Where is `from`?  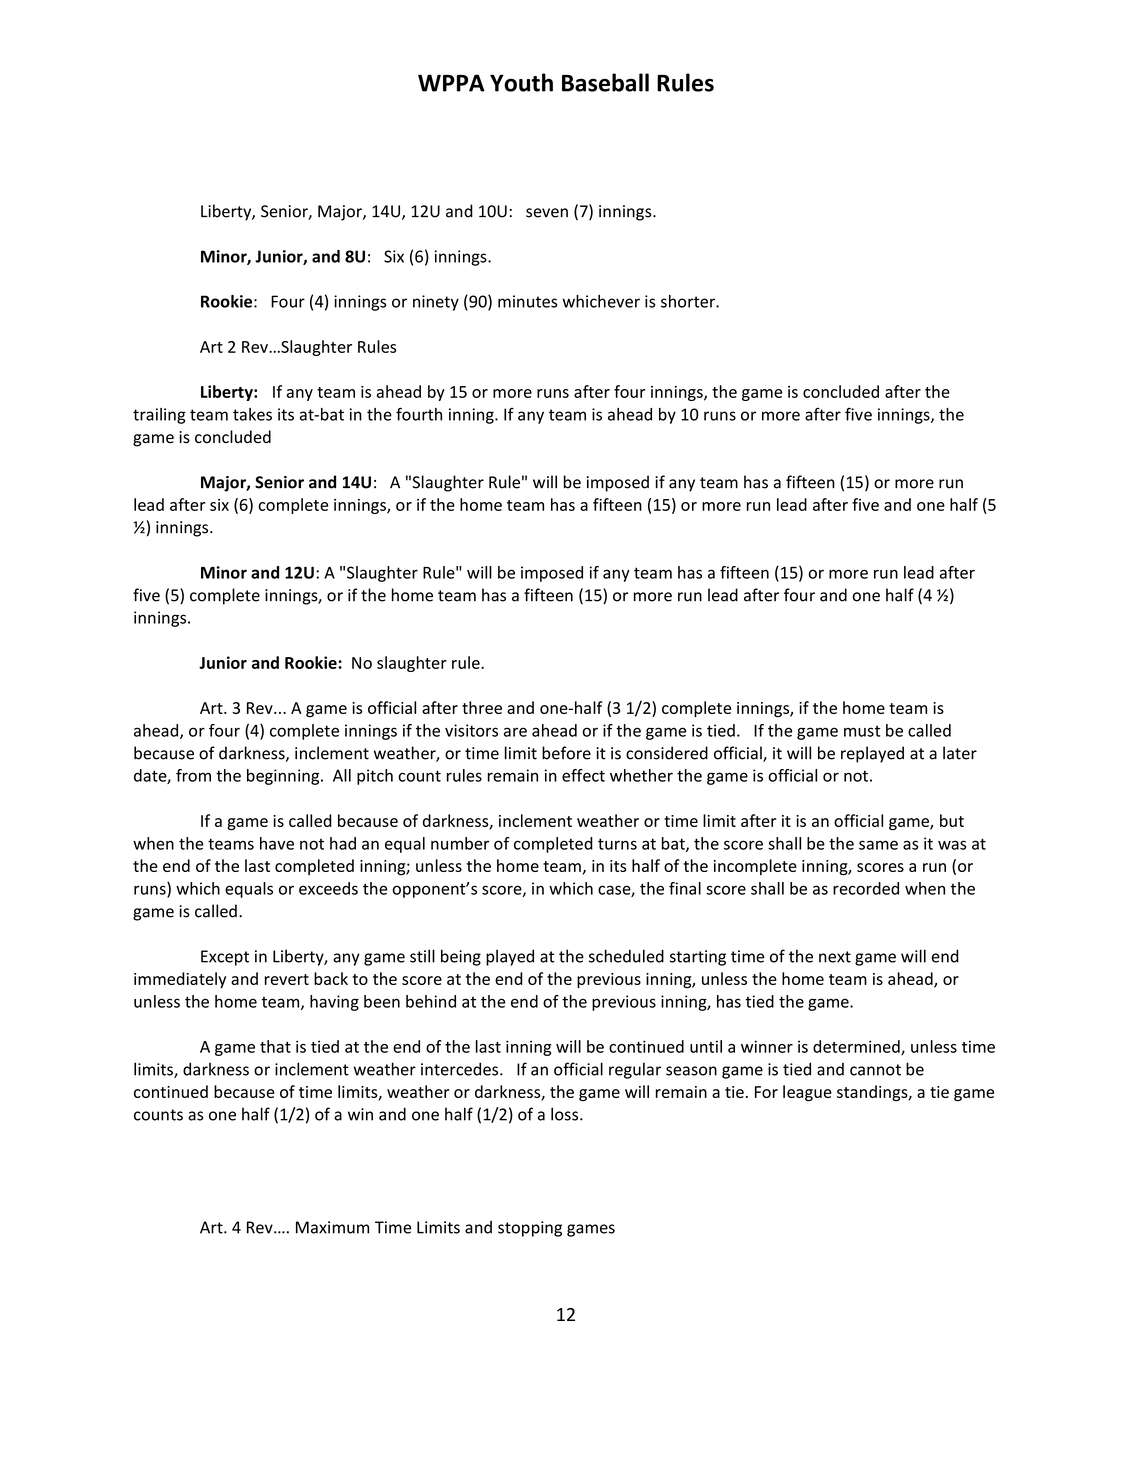
from is located at coordinates (193, 775).
